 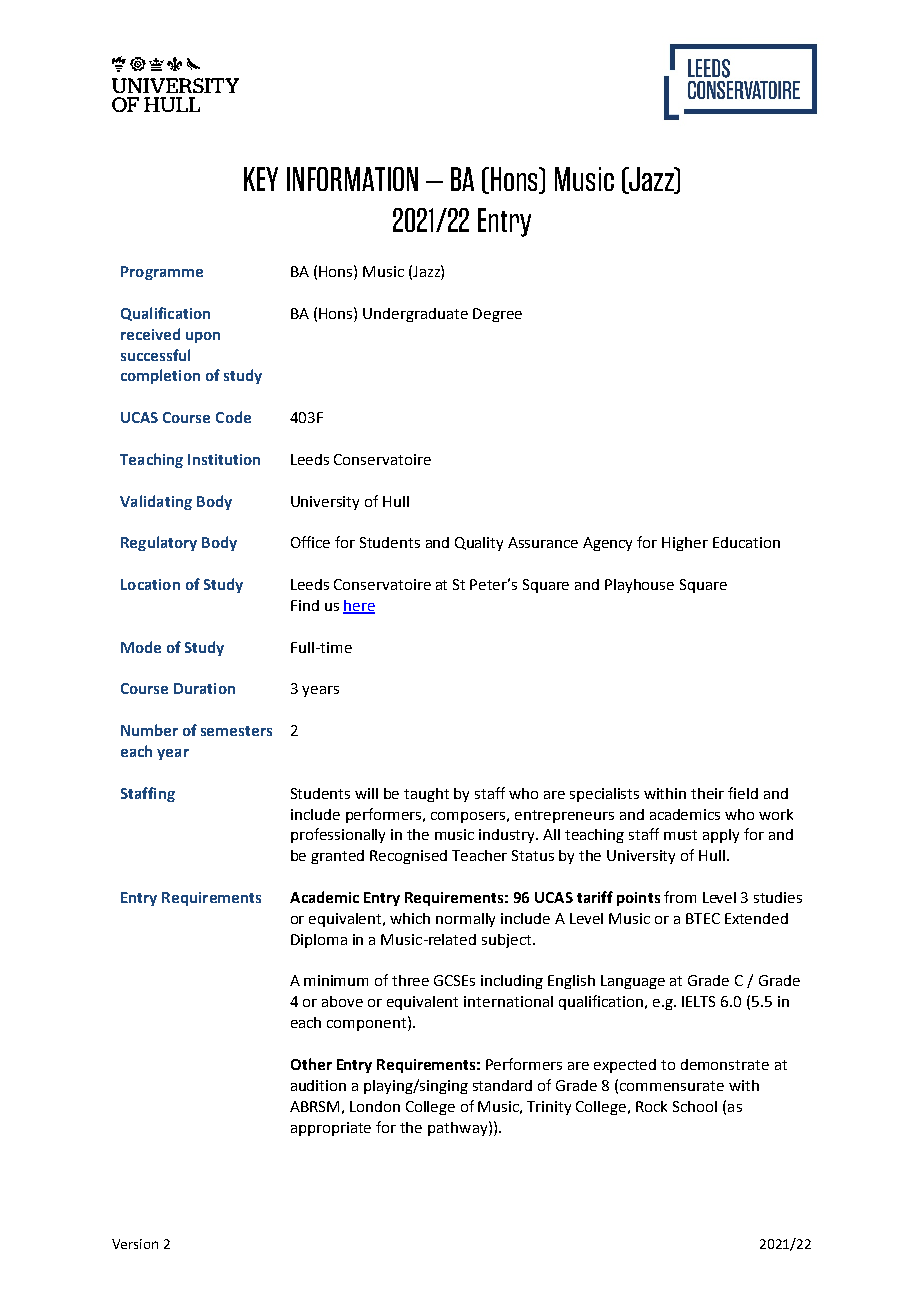 I want to click on pathway, so click(x=459, y=1128).
